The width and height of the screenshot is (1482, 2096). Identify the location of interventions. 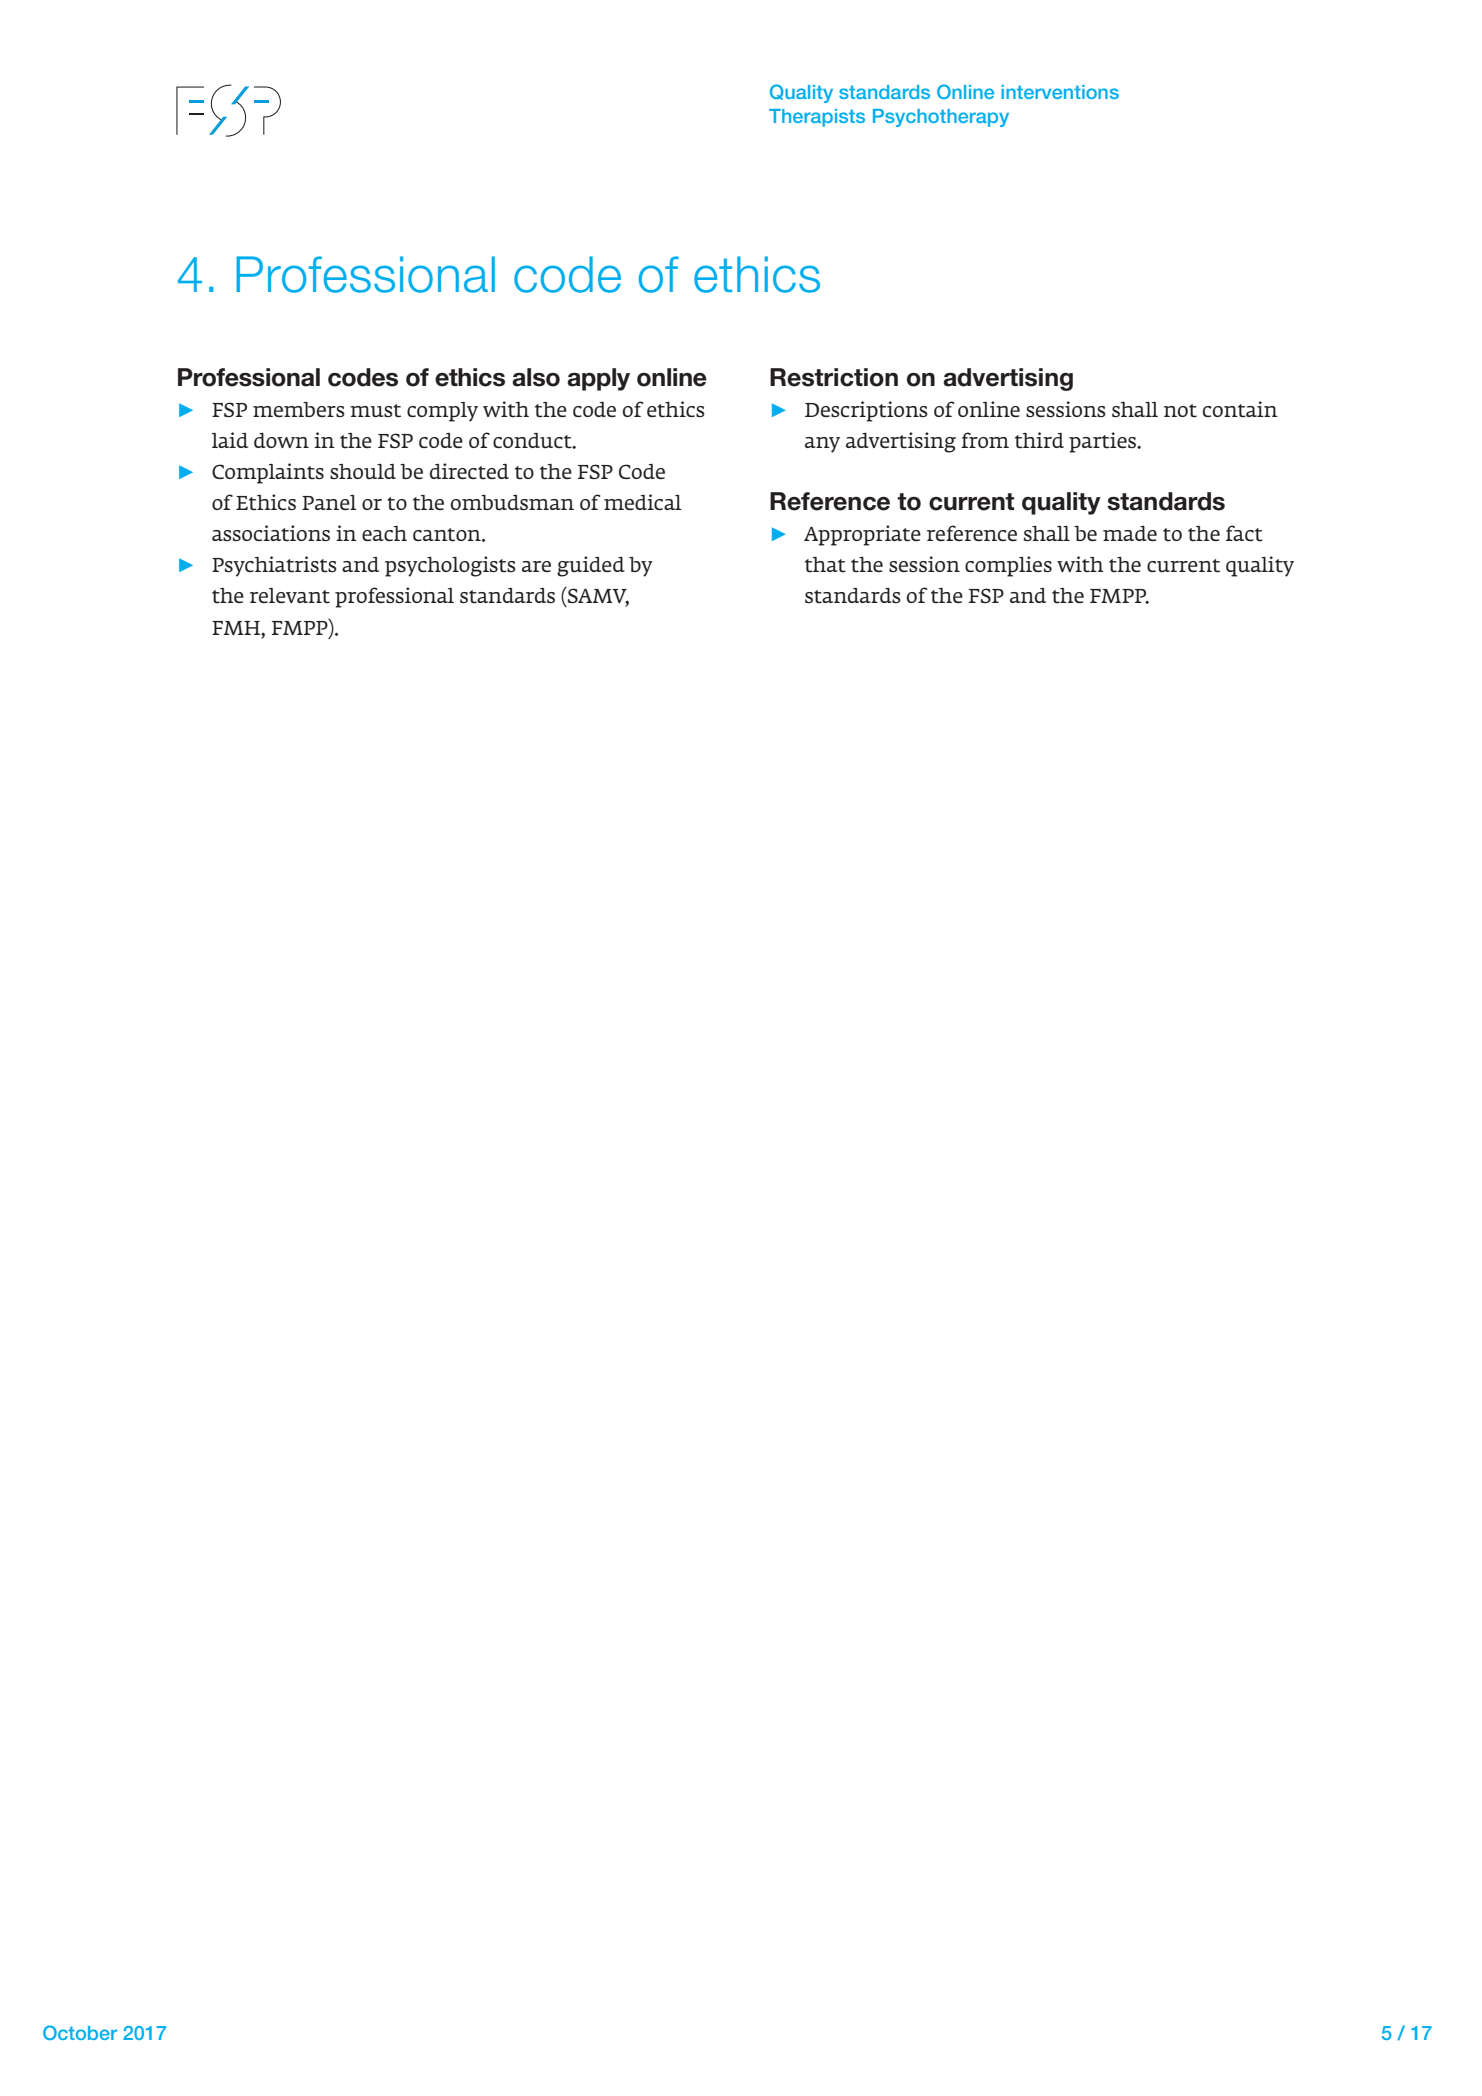
(1060, 92).
